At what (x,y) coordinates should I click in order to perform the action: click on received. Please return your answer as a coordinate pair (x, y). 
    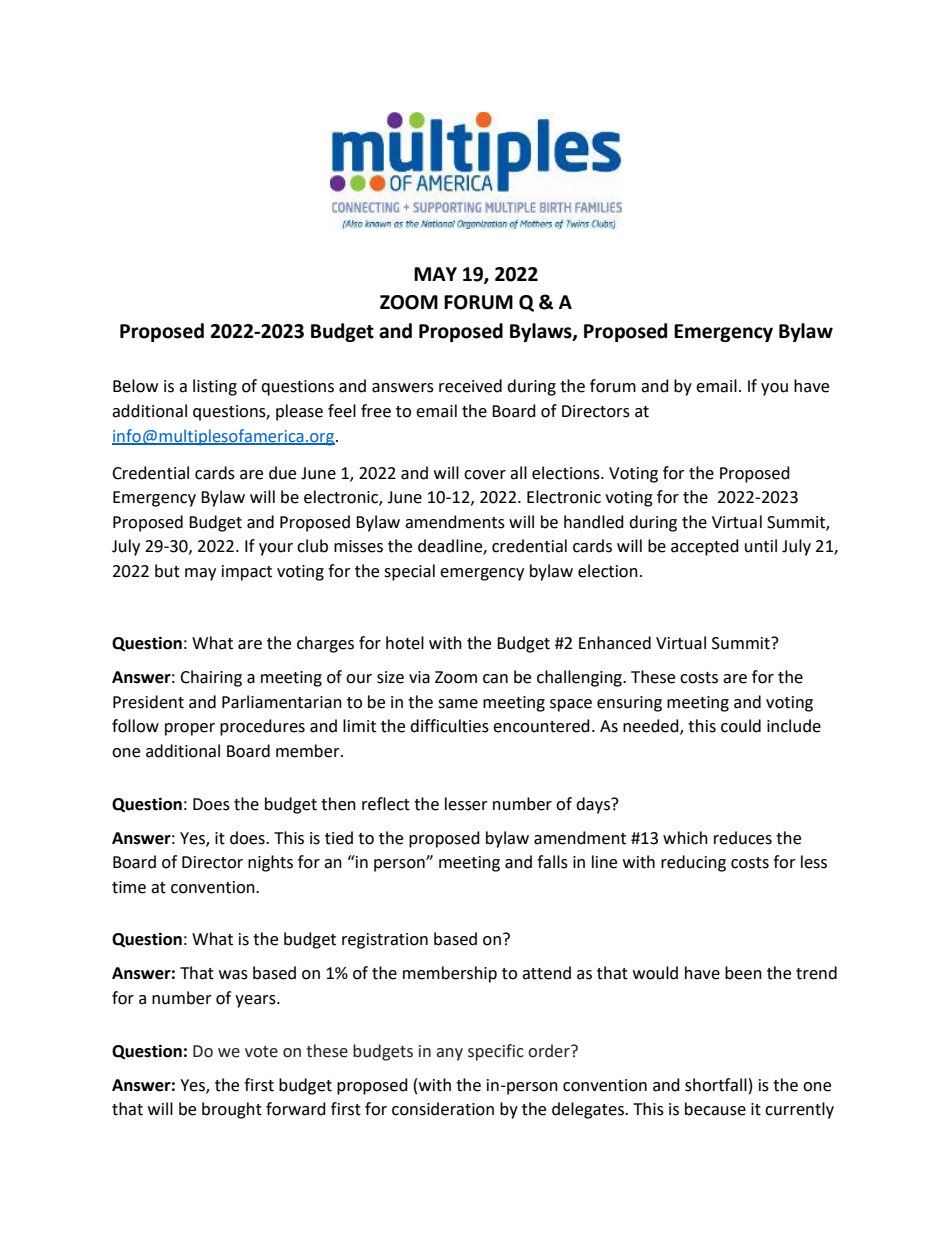
    Looking at the image, I should click on (470, 386).
